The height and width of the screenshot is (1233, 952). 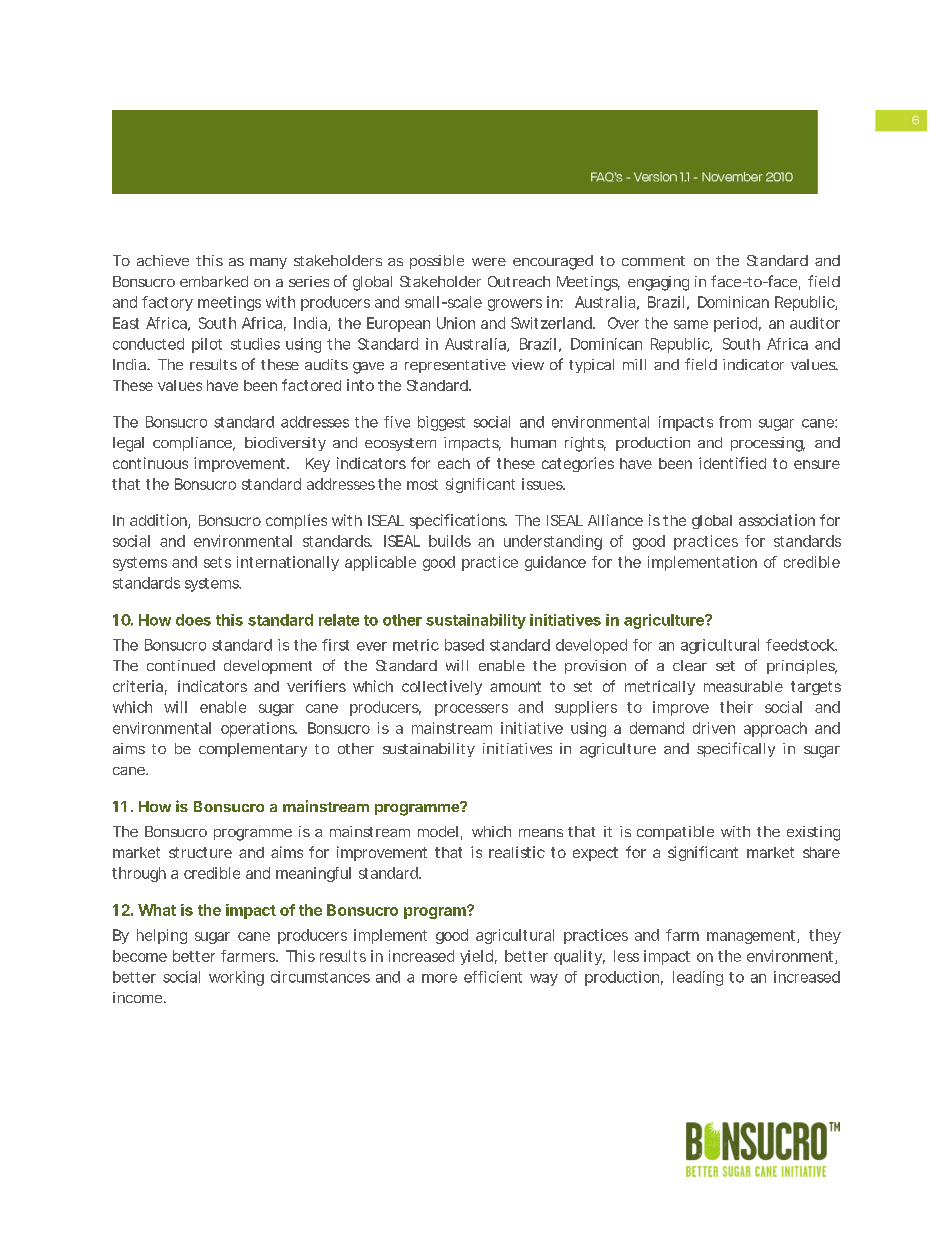 What do you see at coordinates (450, 541) in the screenshot?
I see `builds` at bounding box center [450, 541].
